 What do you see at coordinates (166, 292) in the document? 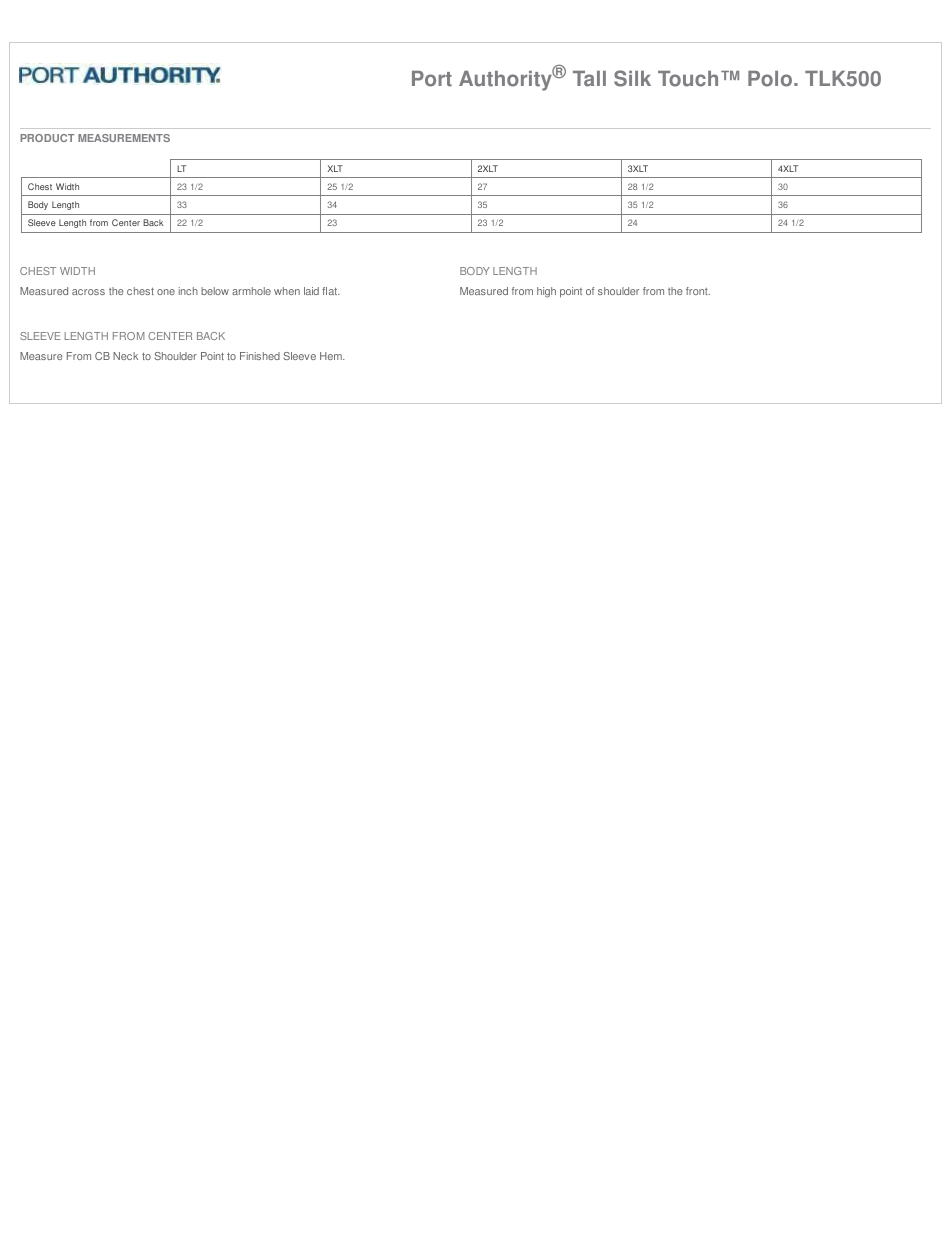
I see `one` at bounding box center [166, 292].
